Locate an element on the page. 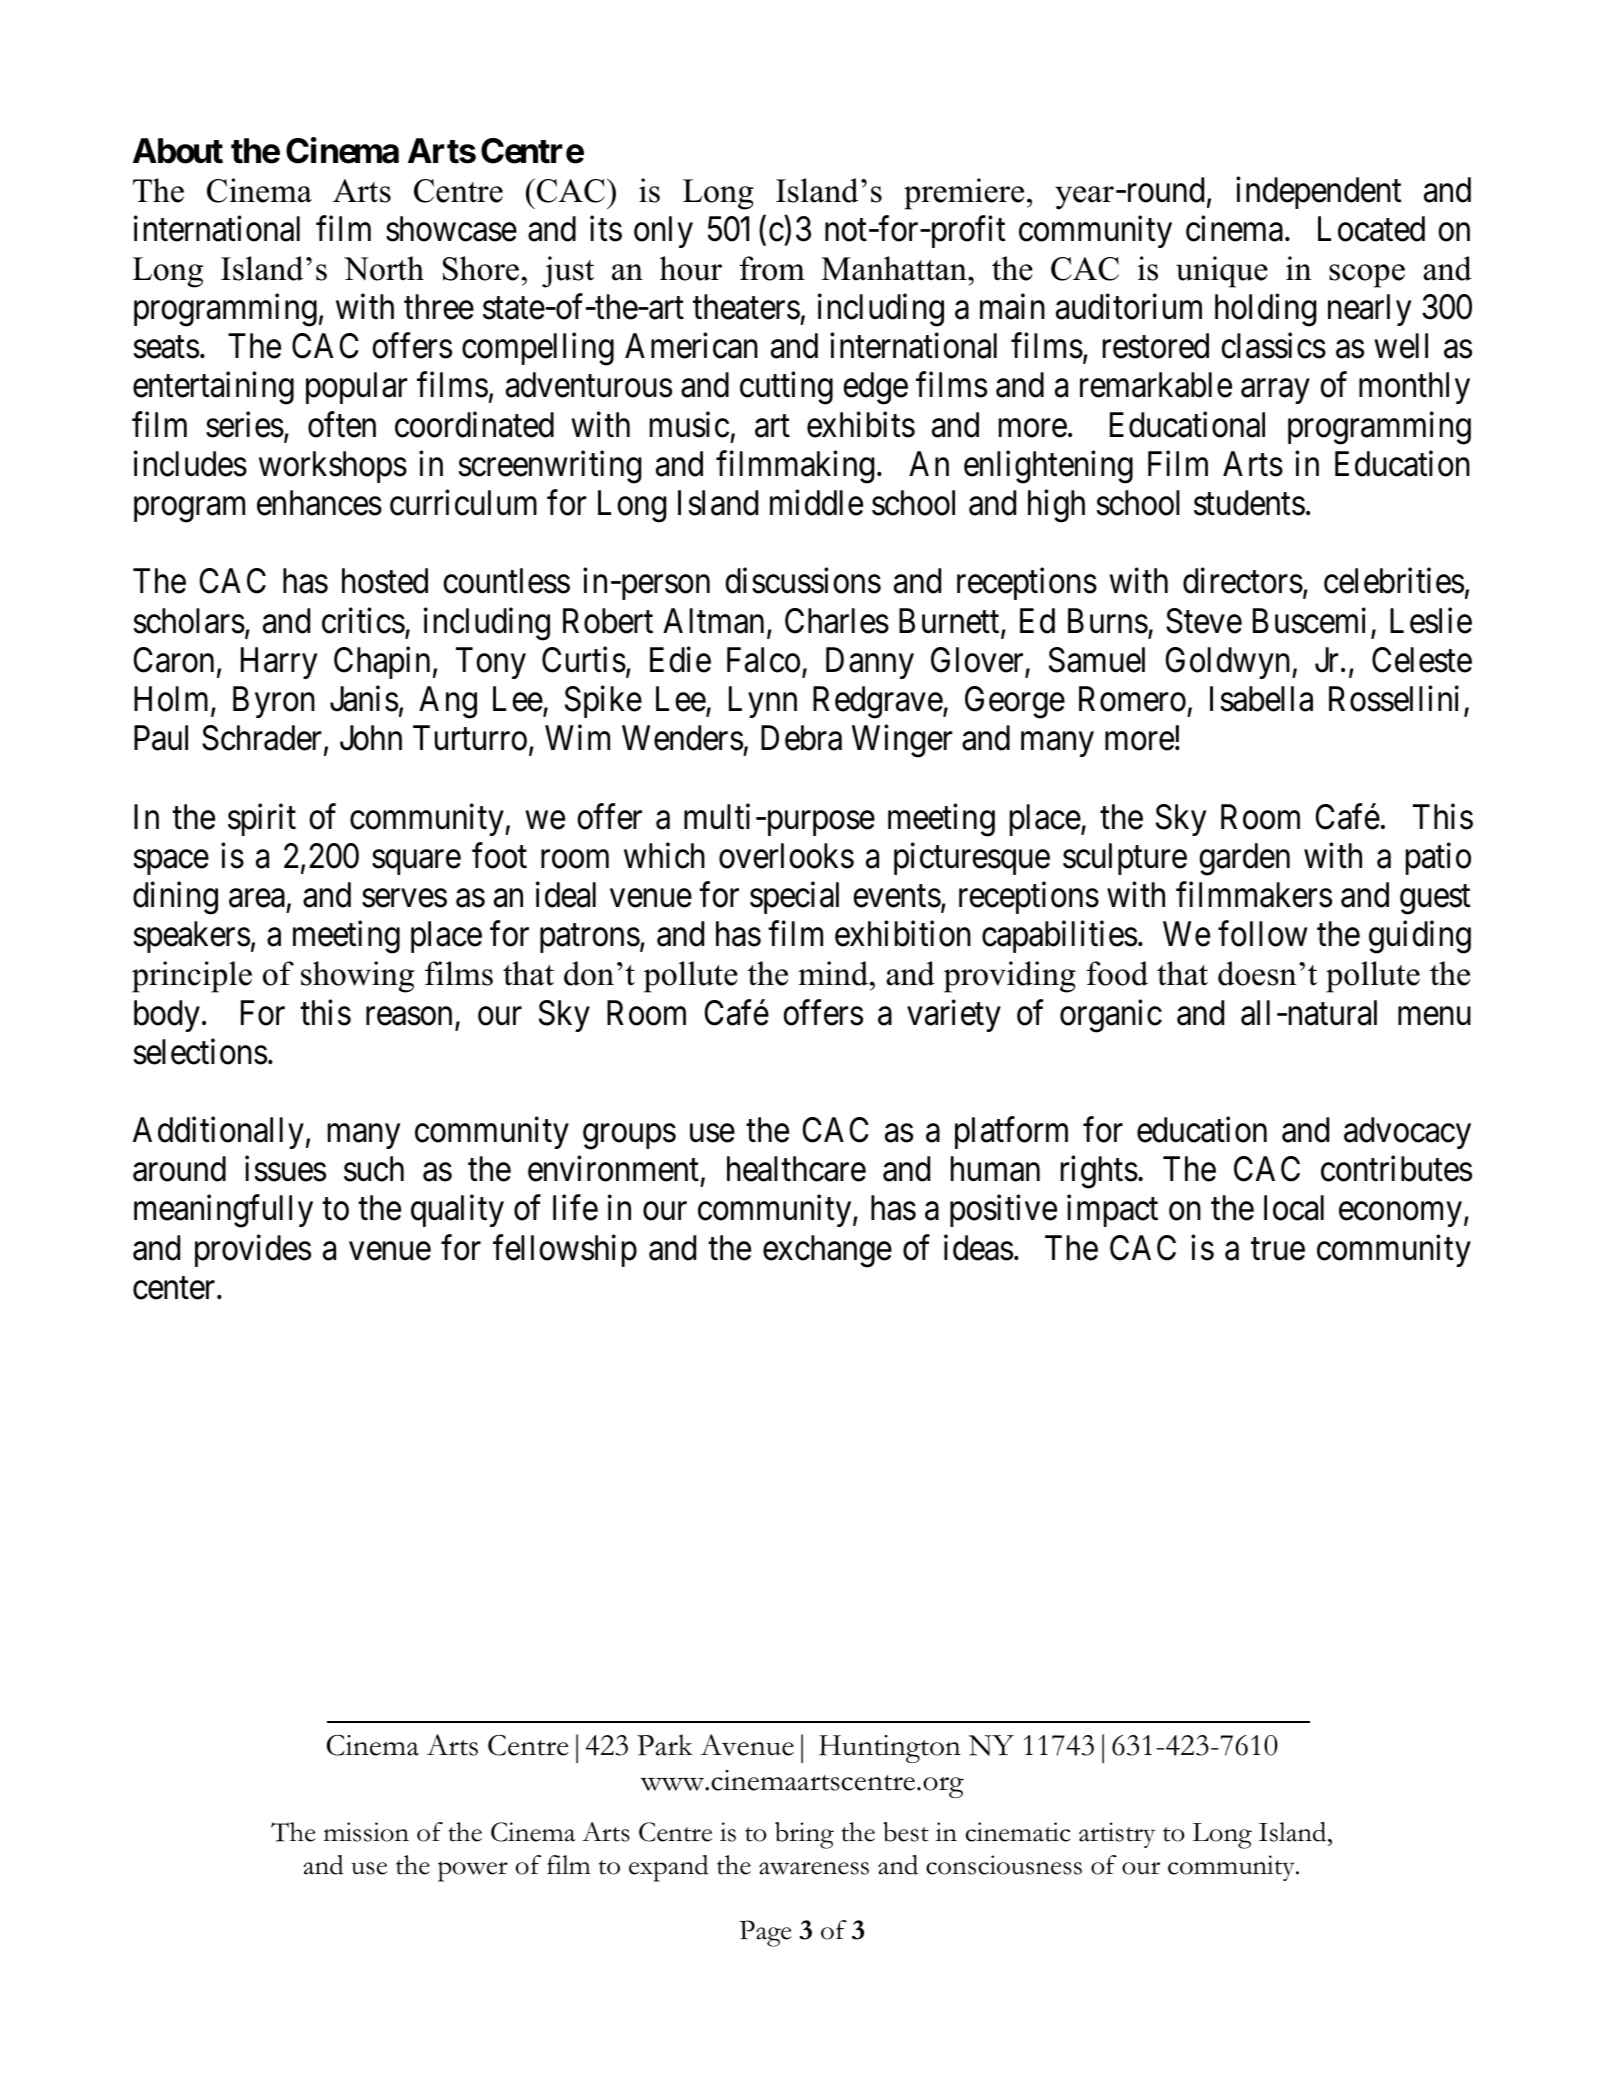 The width and height of the page is (1604, 2076). North is located at coordinates (384, 268).
